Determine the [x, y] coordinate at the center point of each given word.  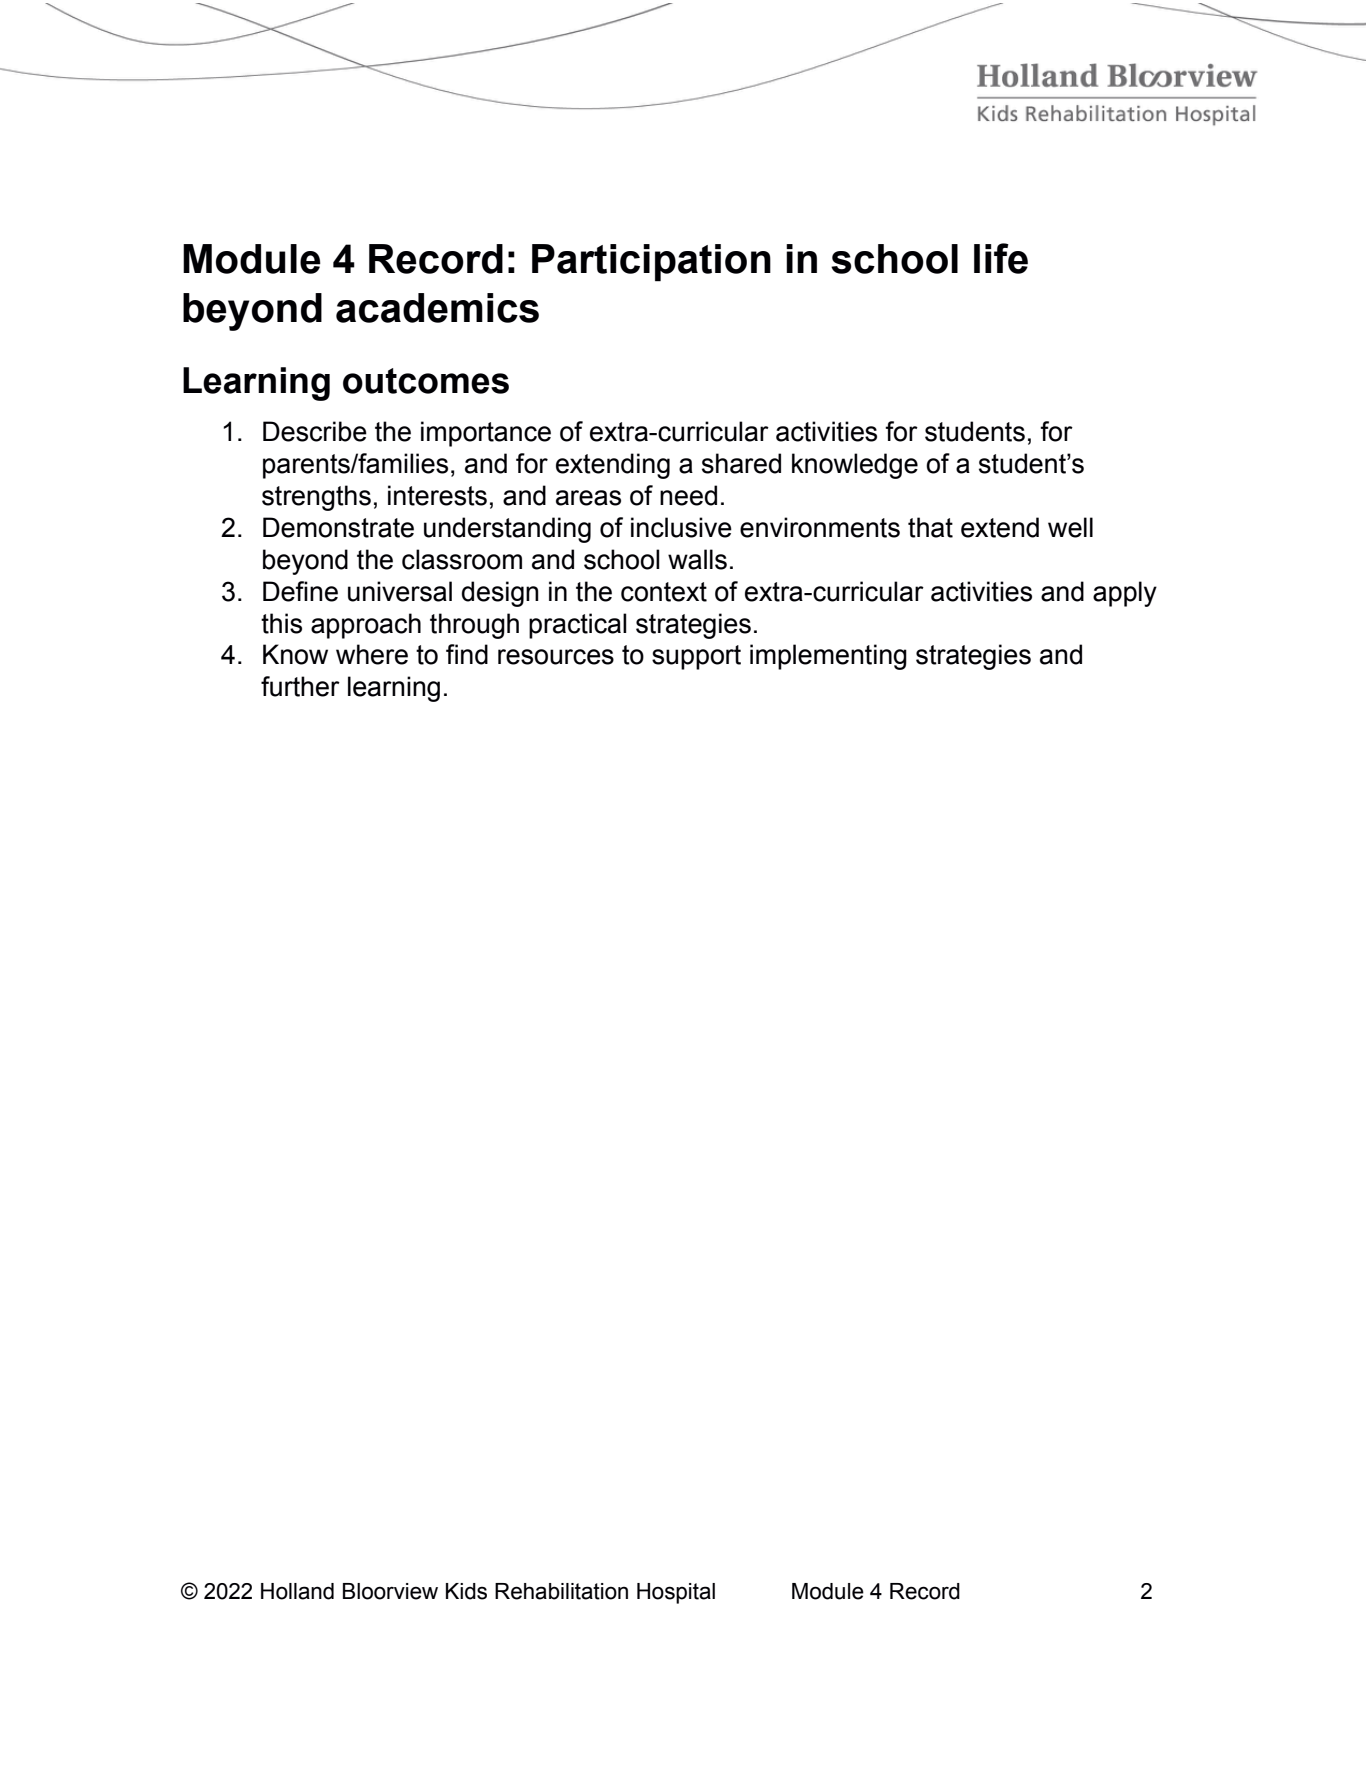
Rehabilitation [561, 1591]
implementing [828, 657]
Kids [466, 1591]
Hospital [676, 1593]
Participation [651, 263]
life [1001, 258]
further [300, 686]
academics [437, 308]
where [372, 654]
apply [1125, 594]
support [696, 657]
